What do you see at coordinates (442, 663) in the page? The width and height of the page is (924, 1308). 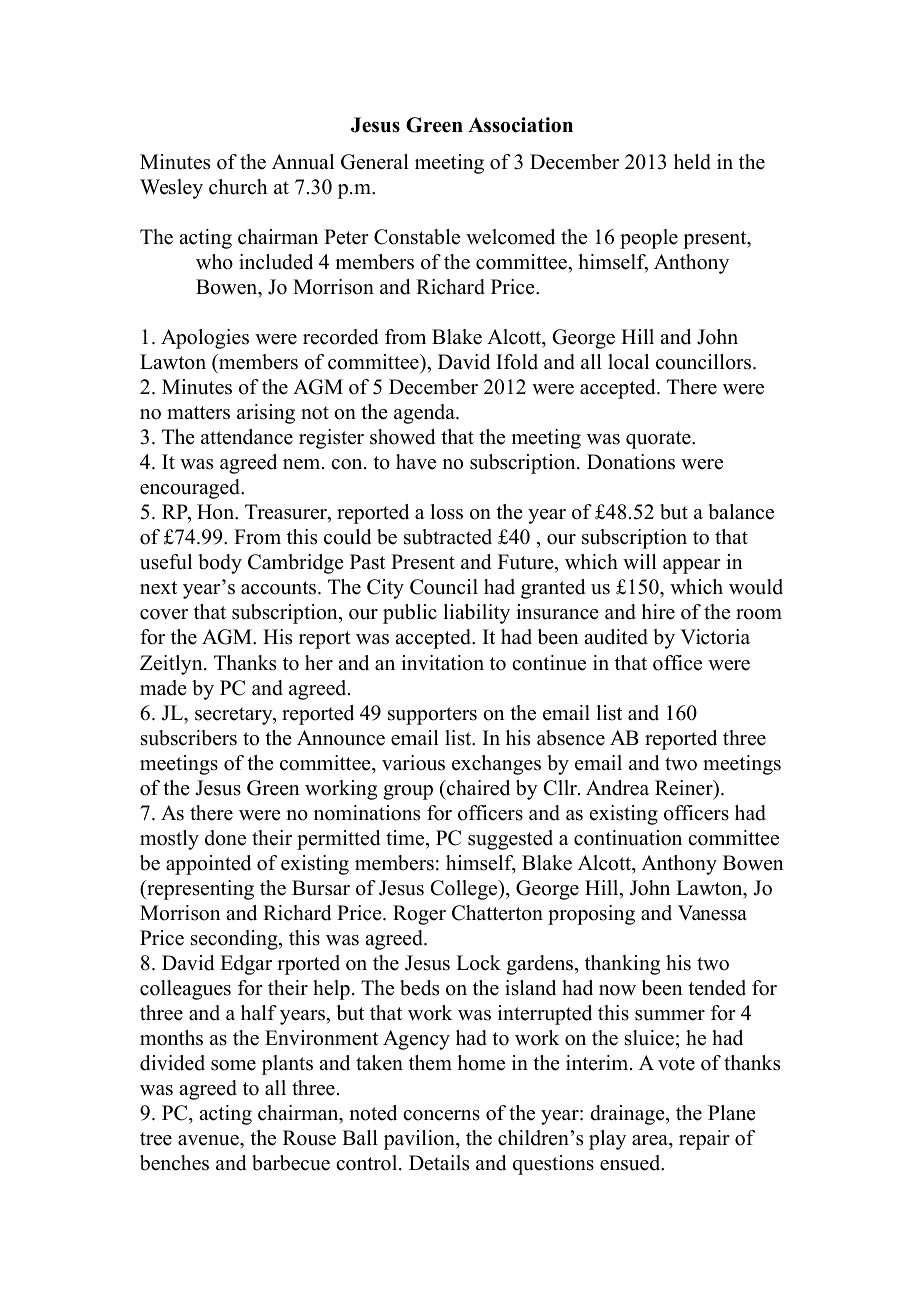 I see `invitation` at bounding box center [442, 663].
